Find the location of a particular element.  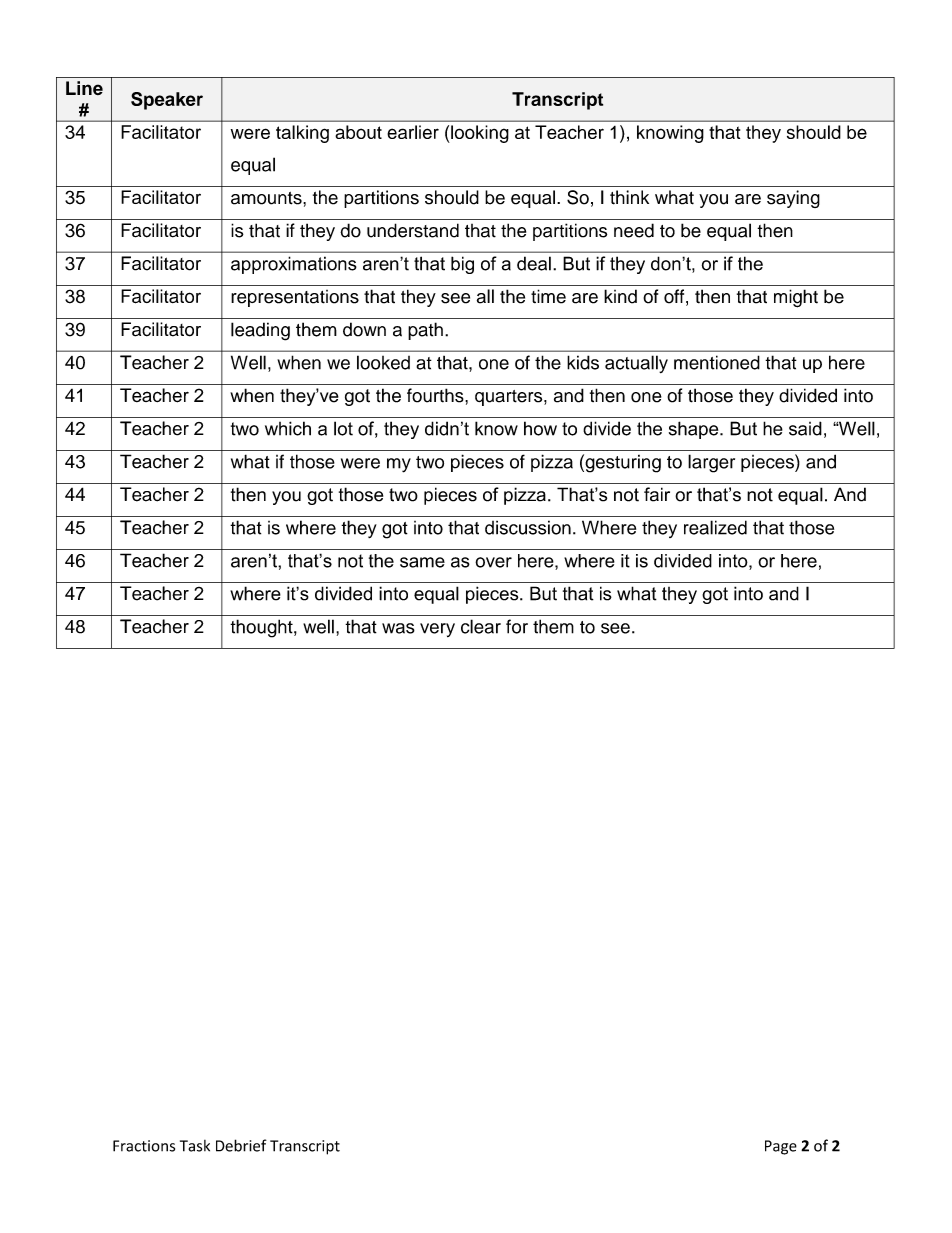

for is located at coordinates (517, 626).
